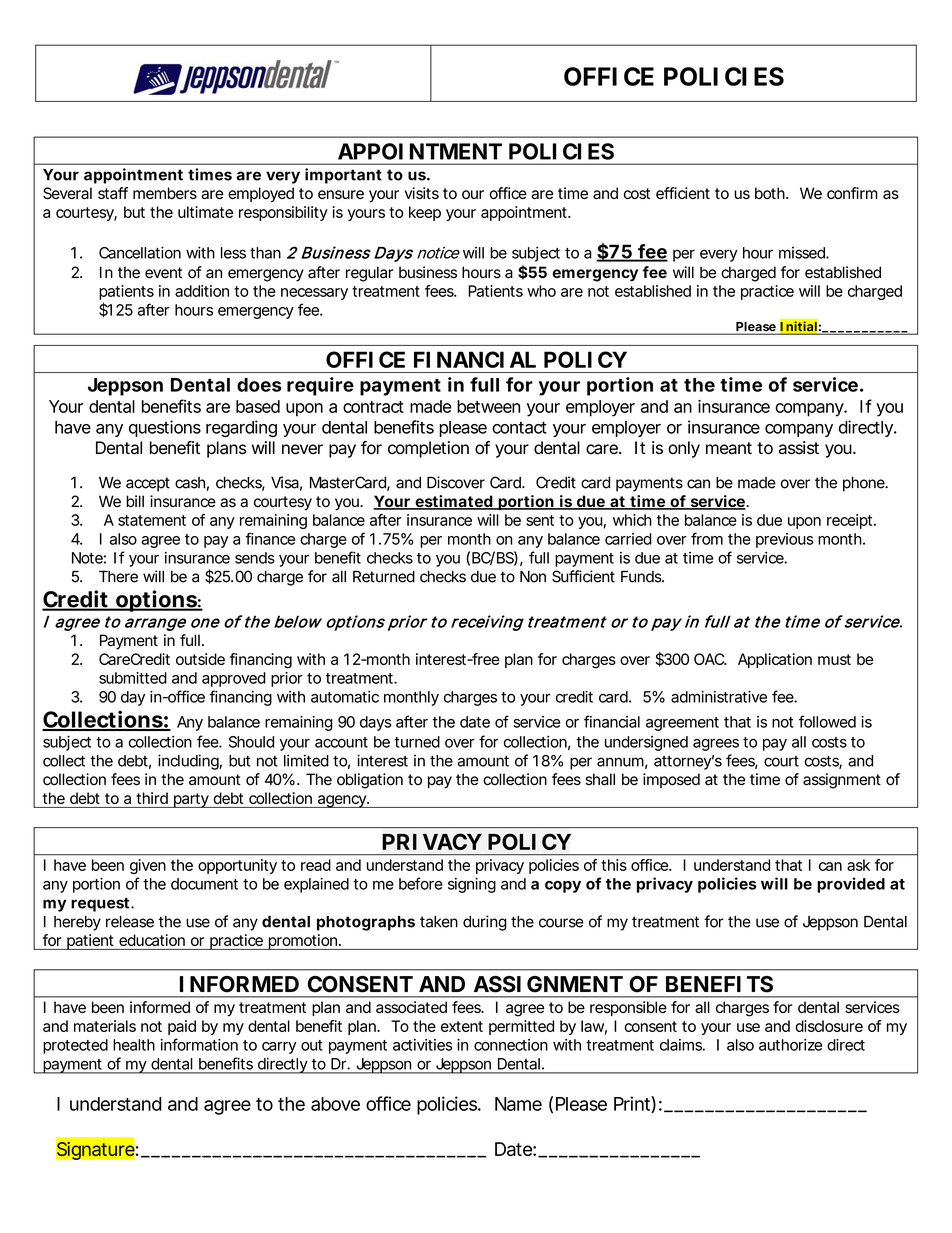 This screenshot has width=952, height=1233. What do you see at coordinates (165, 428) in the screenshot?
I see `questions` at bounding box center [165, 428].
